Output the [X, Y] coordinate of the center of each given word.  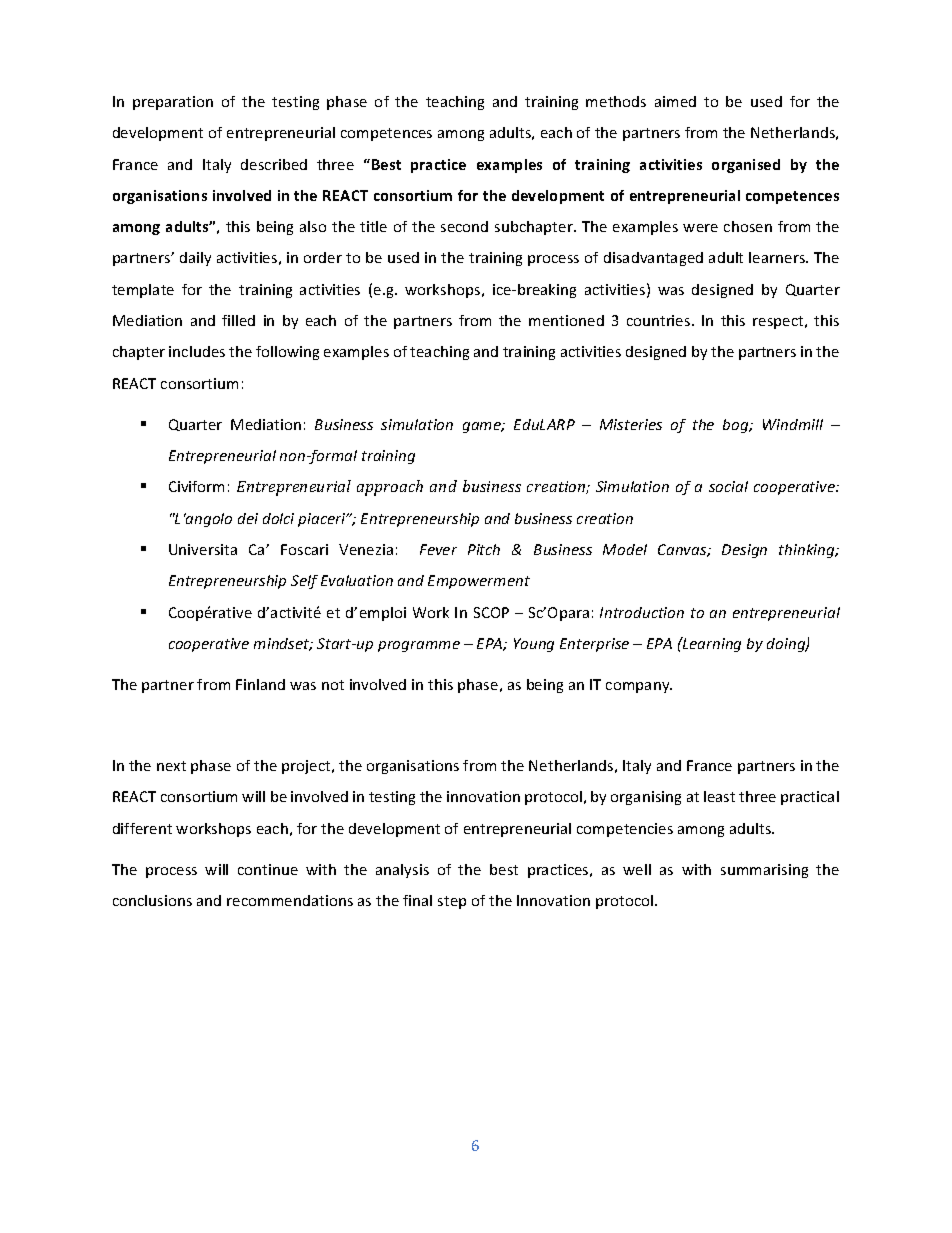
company [639, 687]
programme [419, 646]
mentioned [566, 320]
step [452, 902]
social [728, 486]
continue [268, 869]
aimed [675, 101]
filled [238, 320]
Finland [260, 684]
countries [660, 320]
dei [248, 518]
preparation [173, 103]
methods [616, 101]
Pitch [484, 549]
